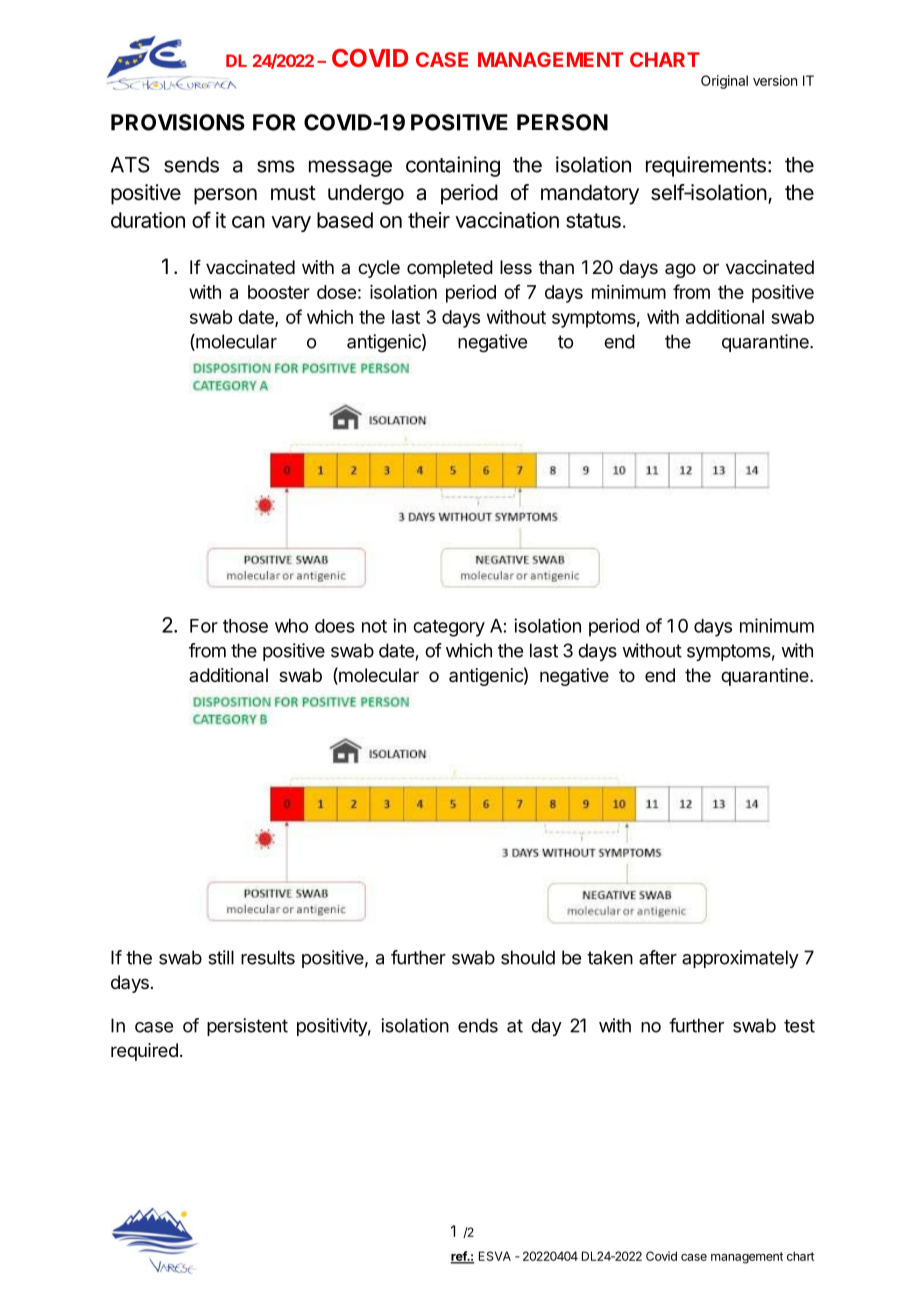 The image size is (924, 1308). What do you see at coordinates (335, 626) in the image?
I see `does` at bounding box center [335, 626].
